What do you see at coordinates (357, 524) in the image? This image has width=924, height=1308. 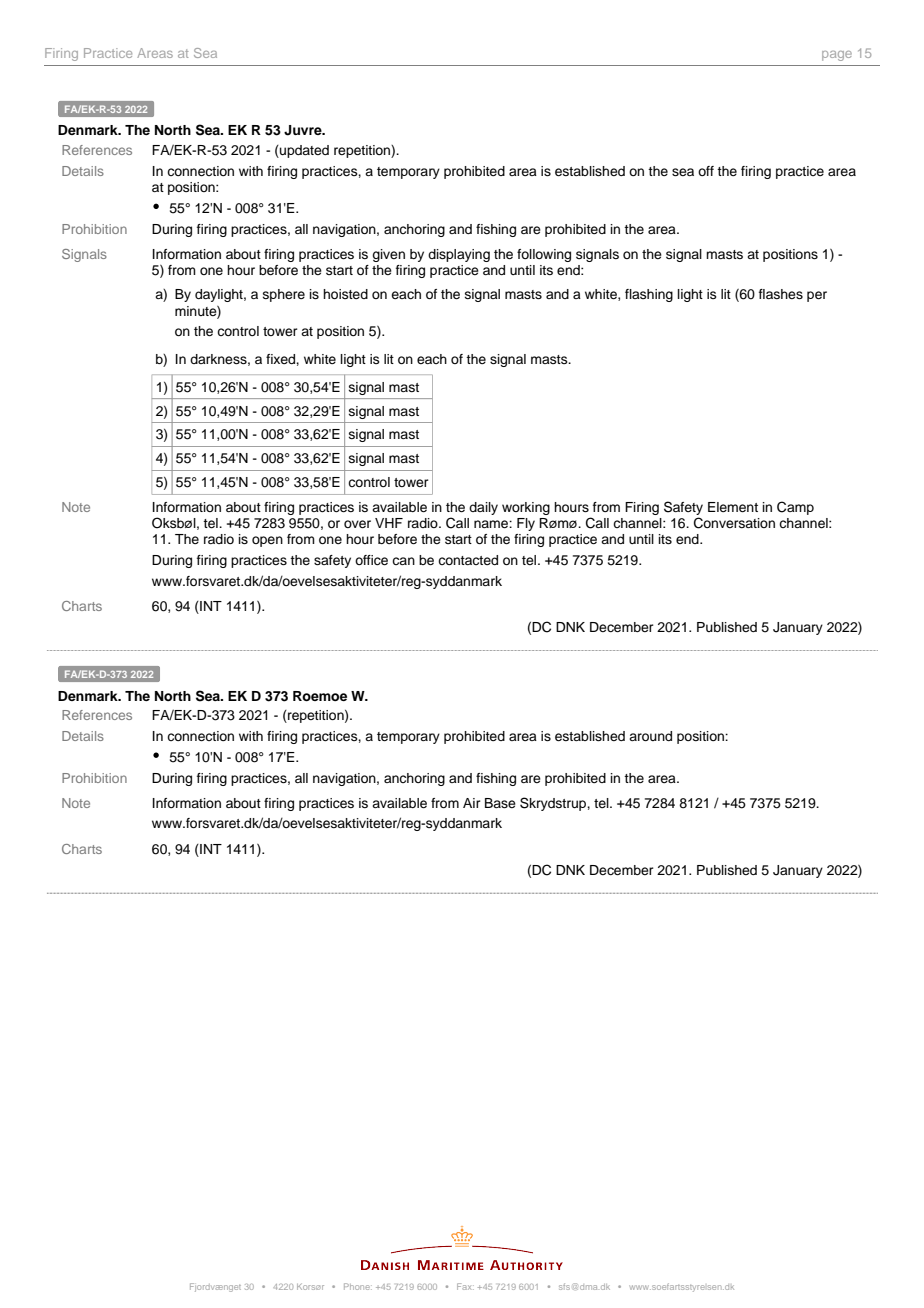 I see `over` at bounding box center [357, 524].
